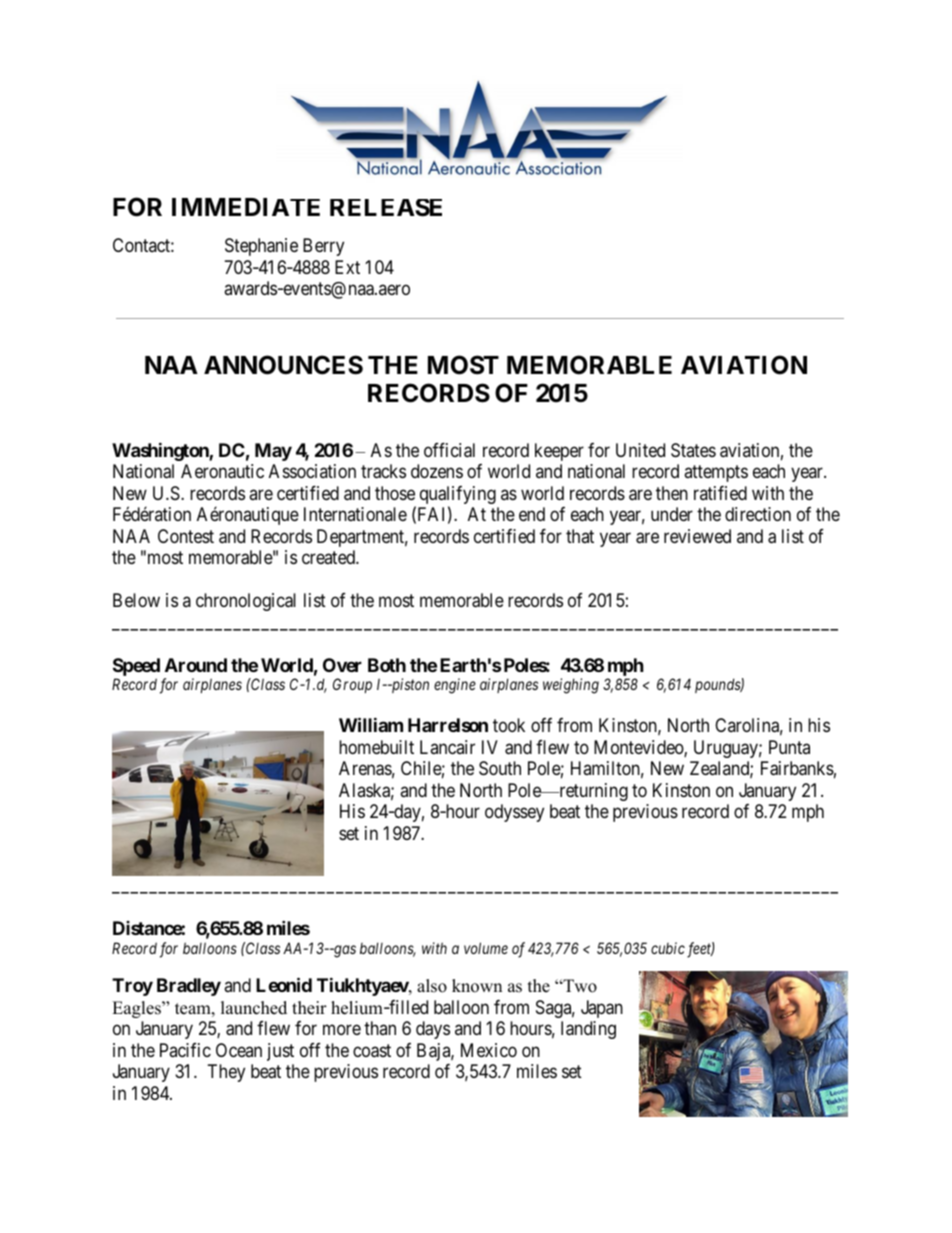  Describe the element at coordinates (489, 1050) in the image. I see `Mexico` at that location.
